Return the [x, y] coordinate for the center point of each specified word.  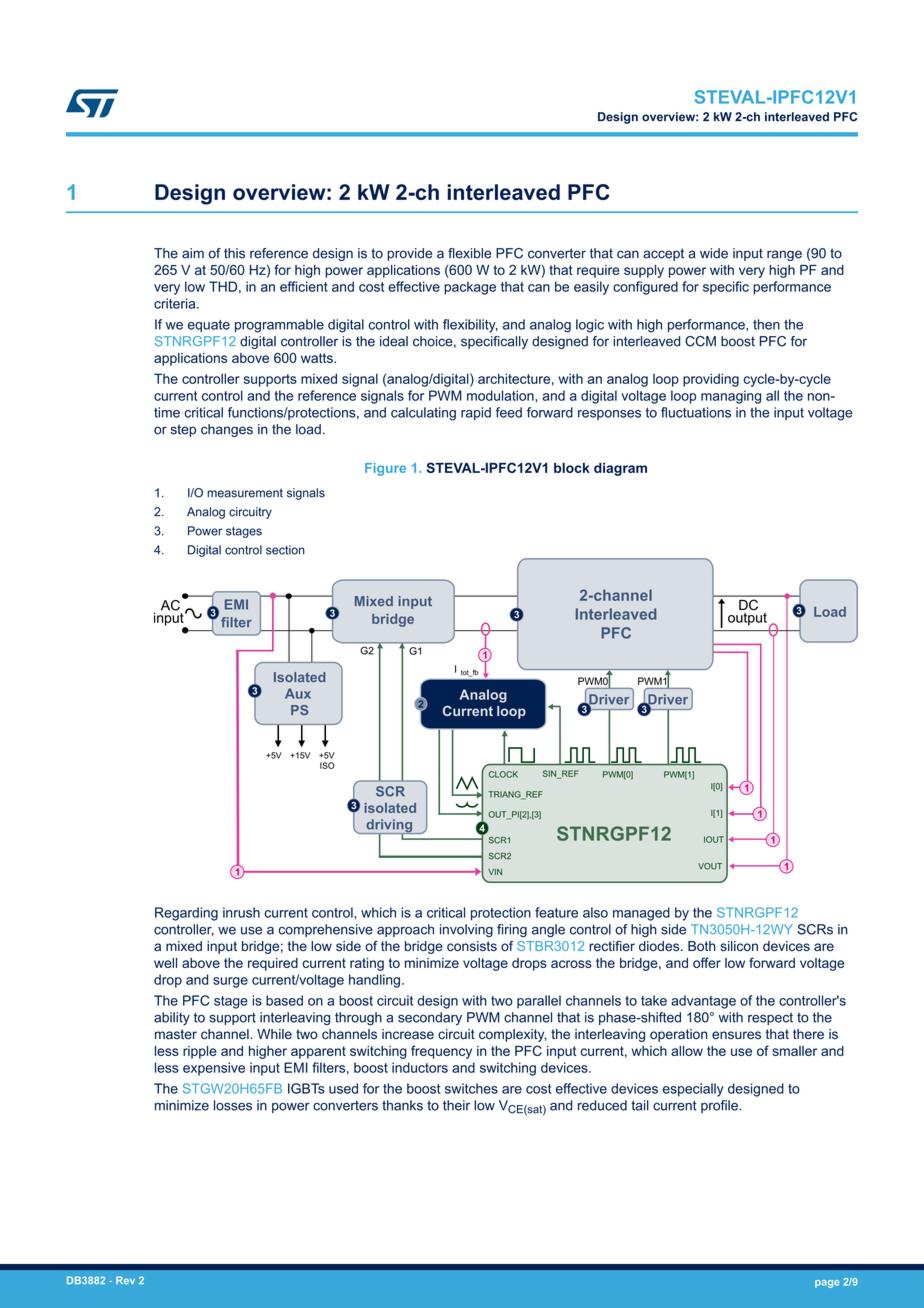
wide [714, 253]
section [285, 550]
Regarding [186, 914]
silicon [739, 946]
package [470, 288]
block [572, 468]
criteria [176, 303]
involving [466, 931]
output [747, 618]
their [456, 1105]
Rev [125, 1280]
